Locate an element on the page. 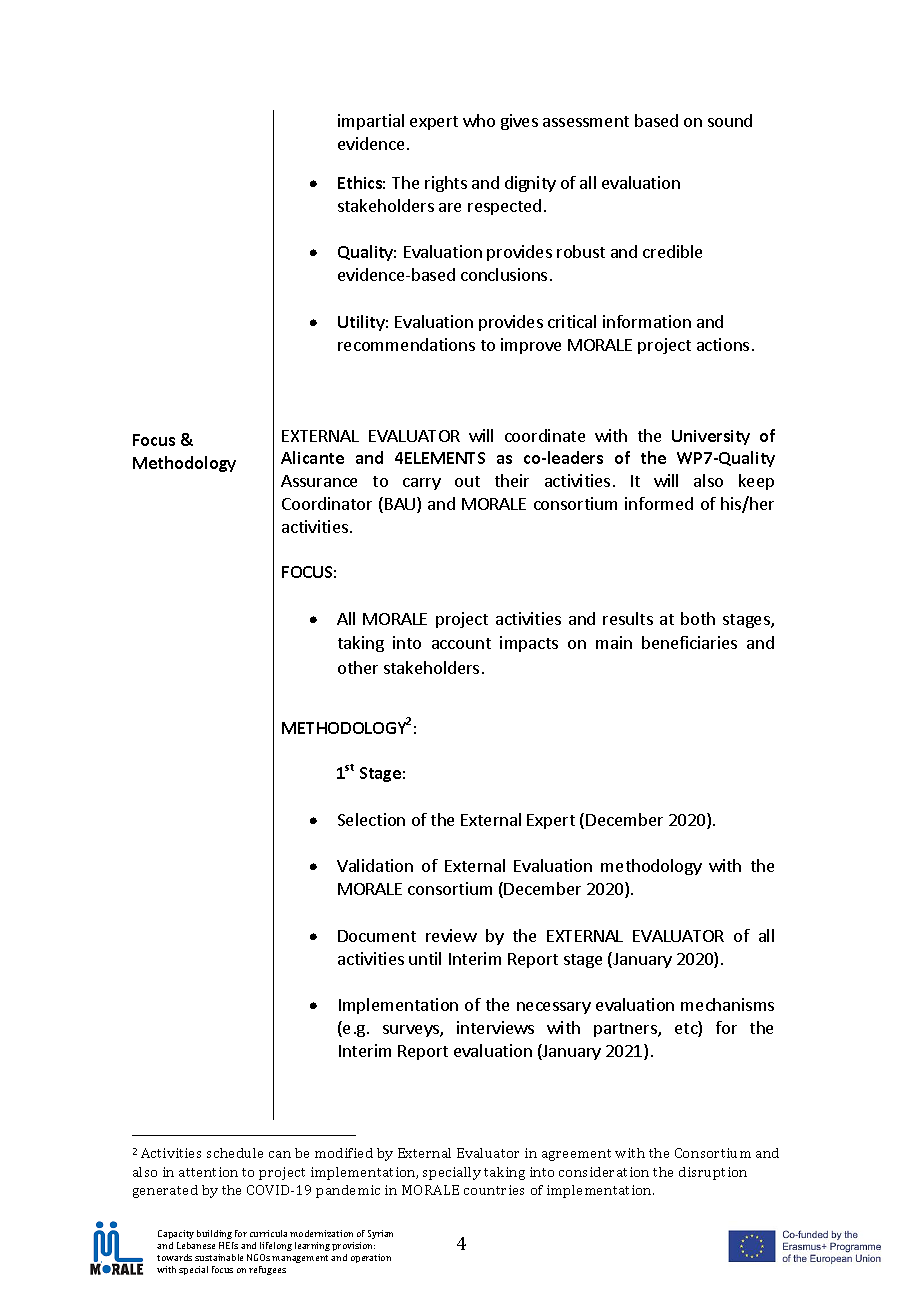 Image resolution: width=924 pixels, height=1309 pixels. impartial is located at coordinates (371, 122).
